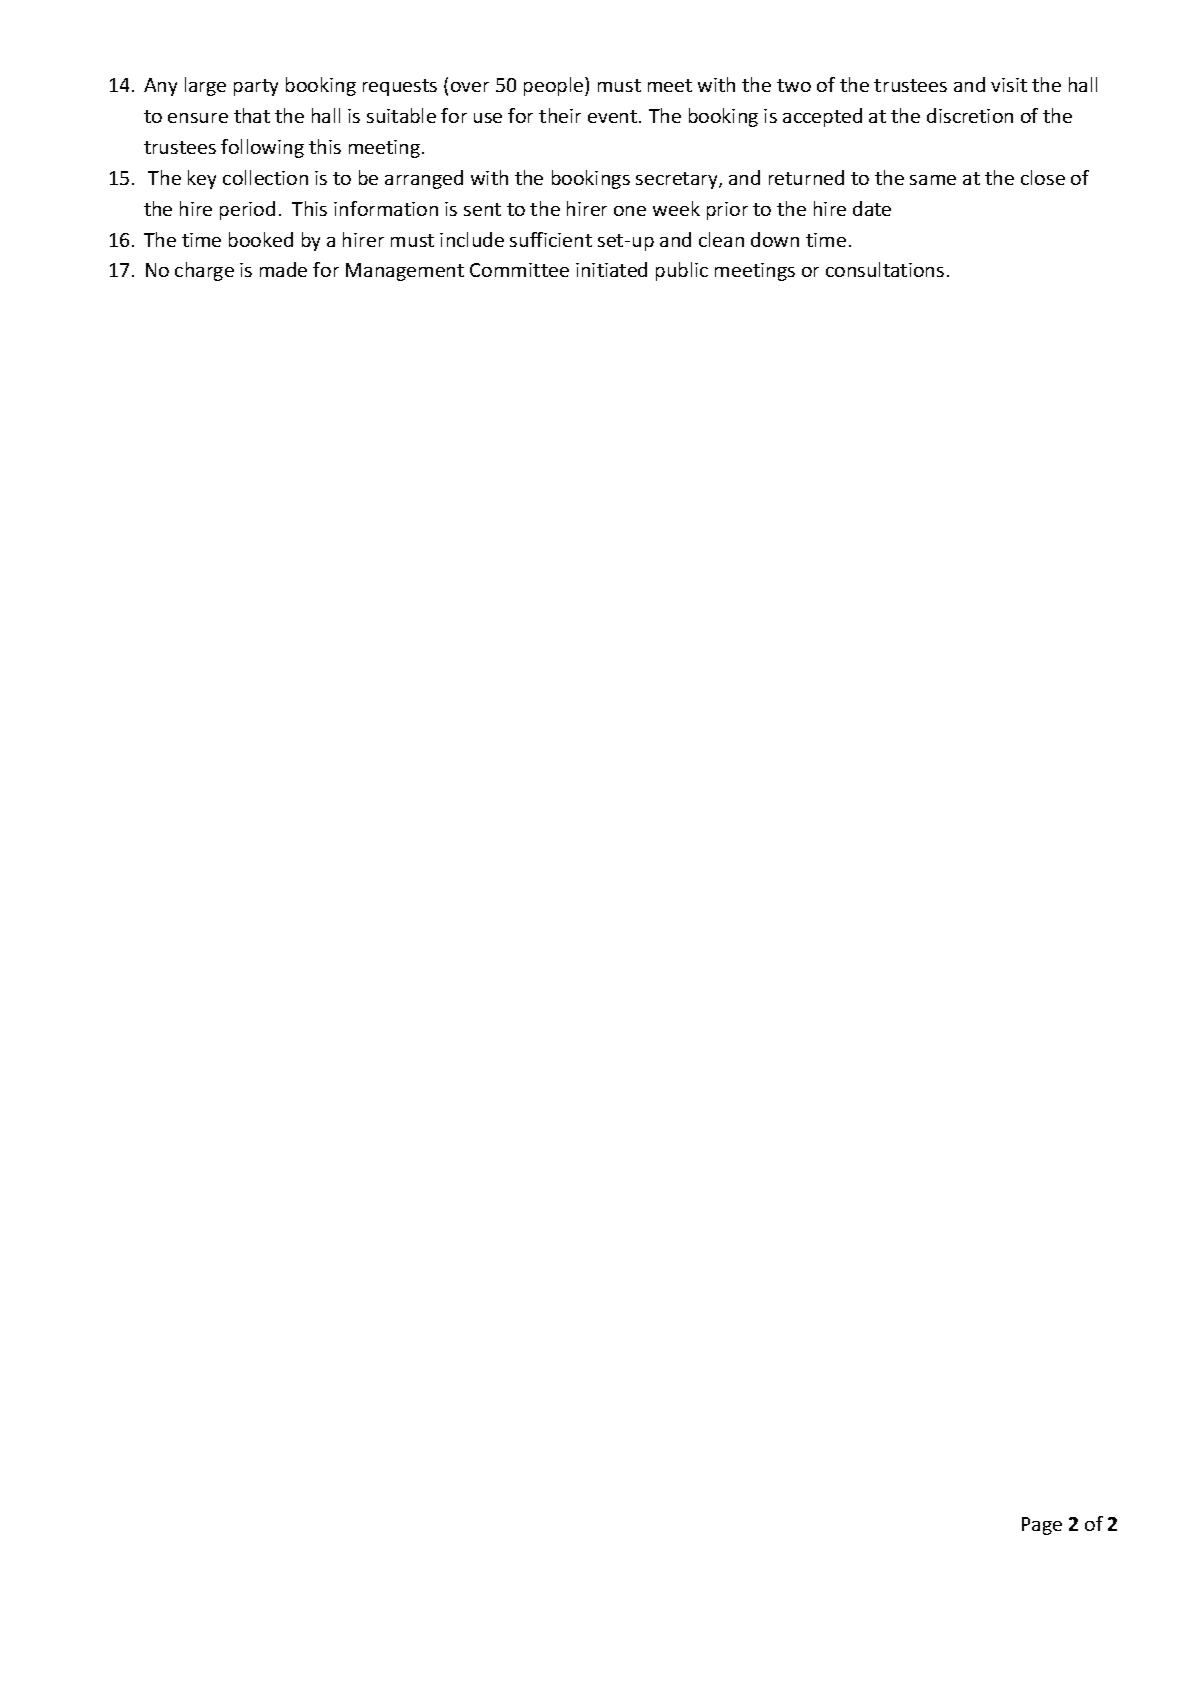 This screenshot has height=1683, width=1191. I want to click on Committee, so click(519, 270).
